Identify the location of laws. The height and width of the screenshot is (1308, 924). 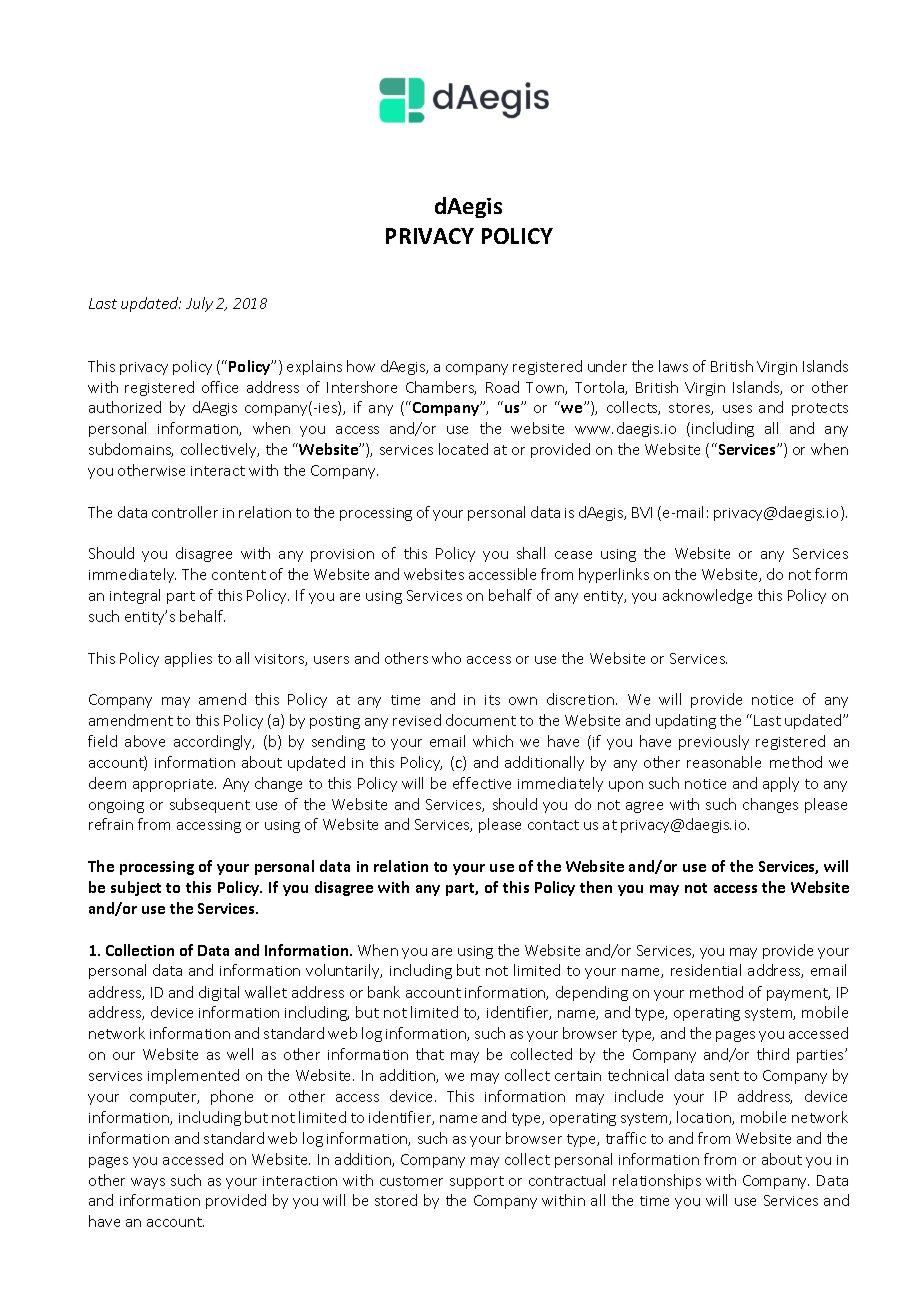
(673, 366).
